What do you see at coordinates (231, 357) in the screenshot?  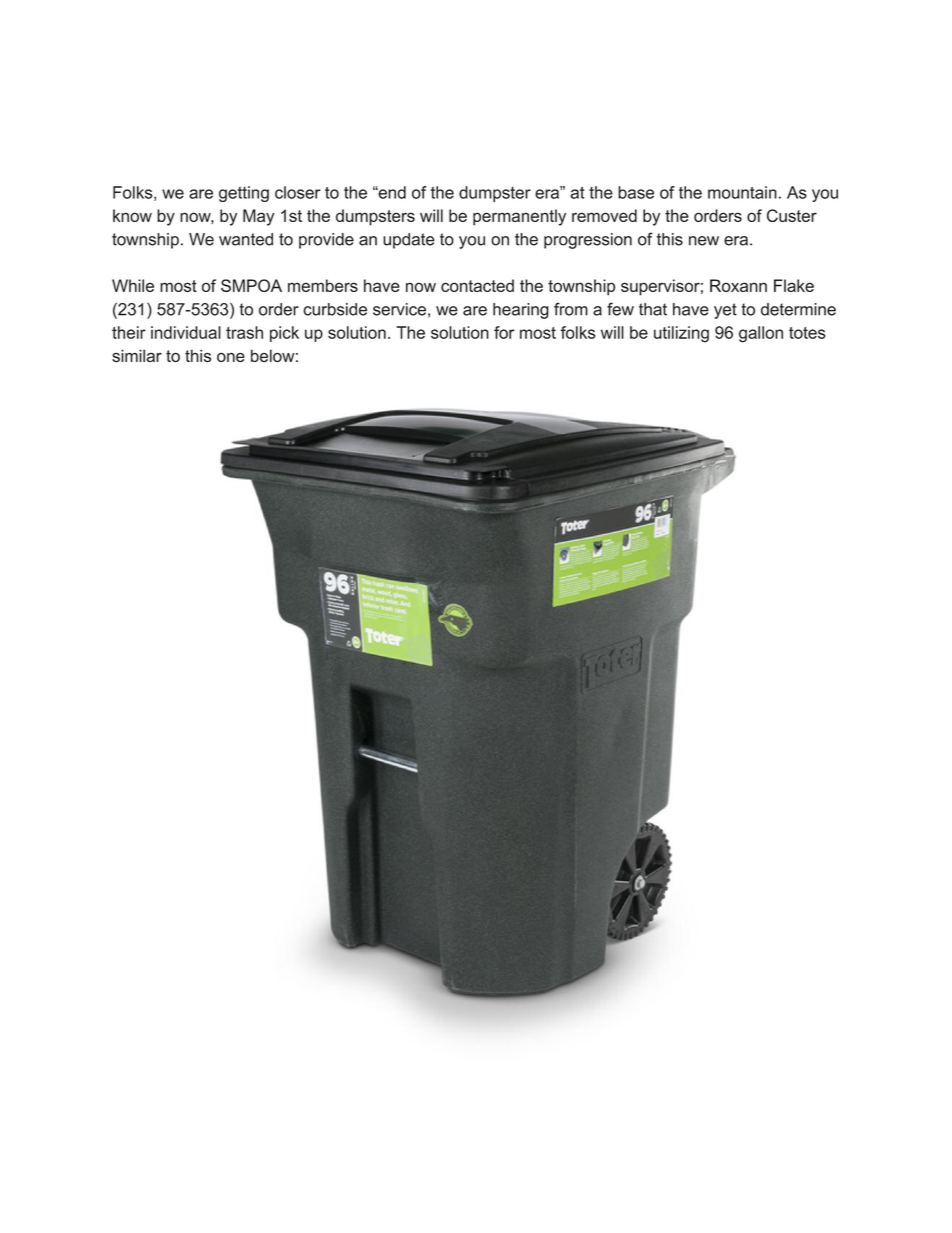 I see `one` at bounding box center [231, 357].
